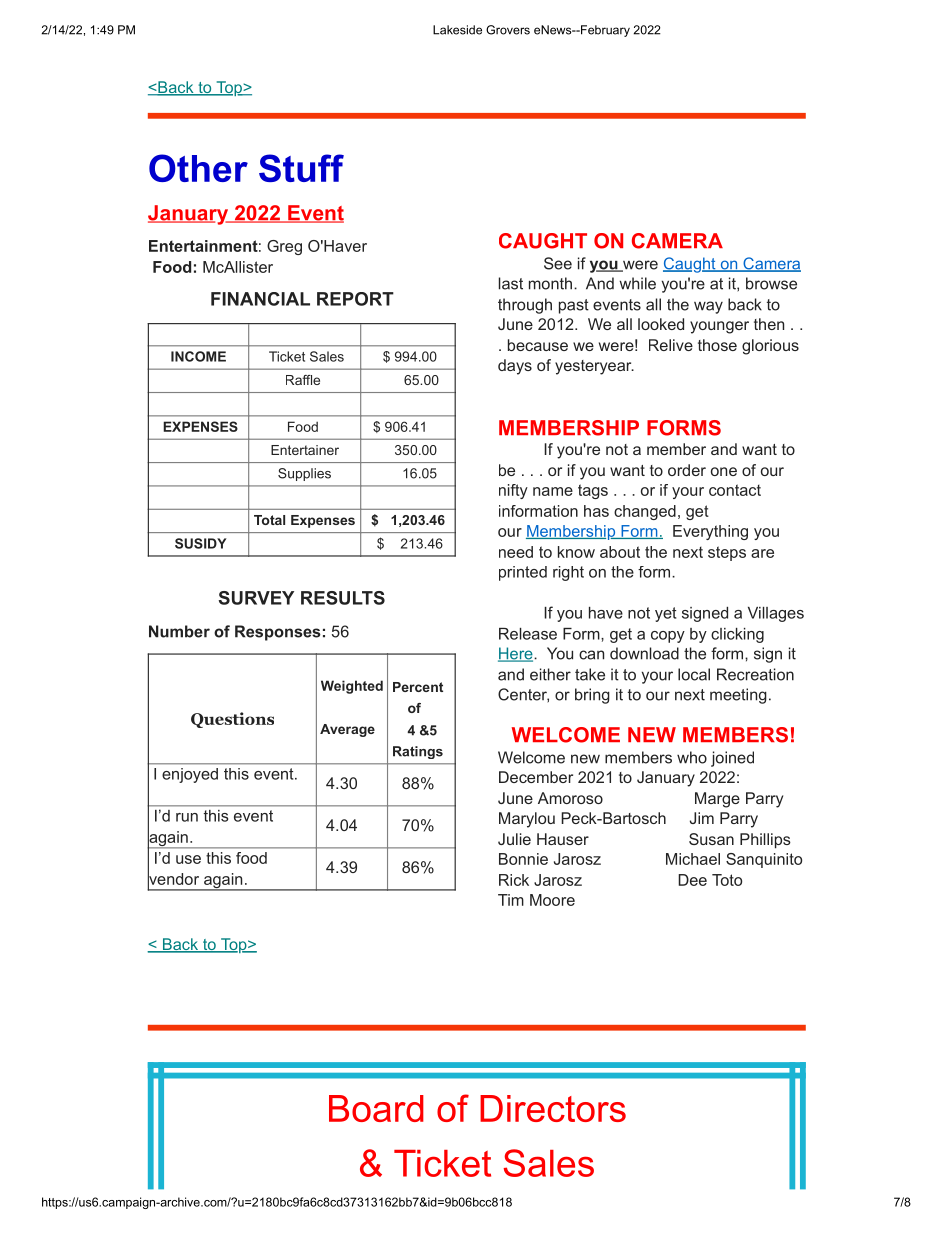  I want to click on need, so click(516, 552).
